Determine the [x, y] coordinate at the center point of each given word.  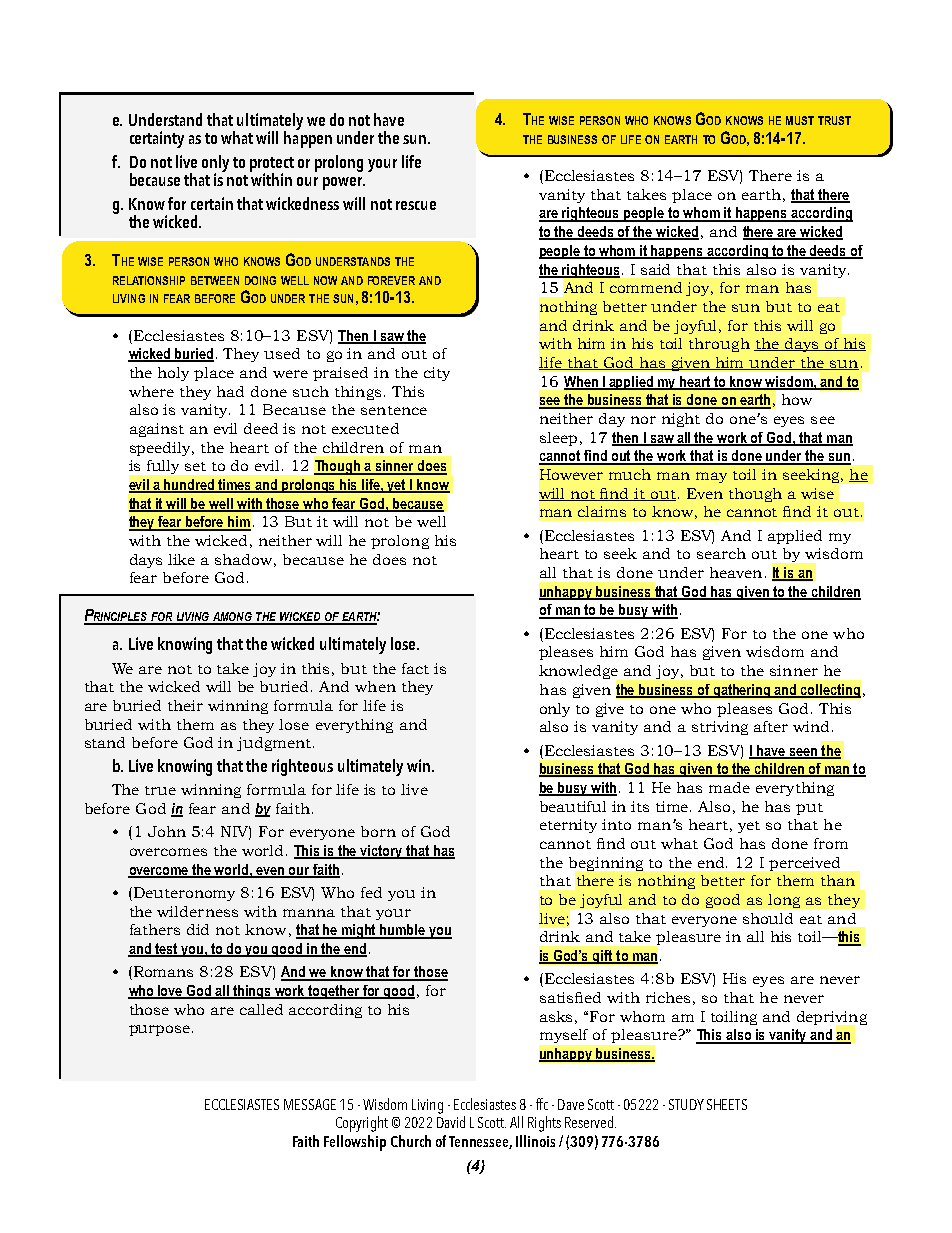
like [181, 559]
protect [272, 165]
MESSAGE [310, 1104]
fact [415, 668]
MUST [800, 120]
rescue [416, 205]
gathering [742, 691]
